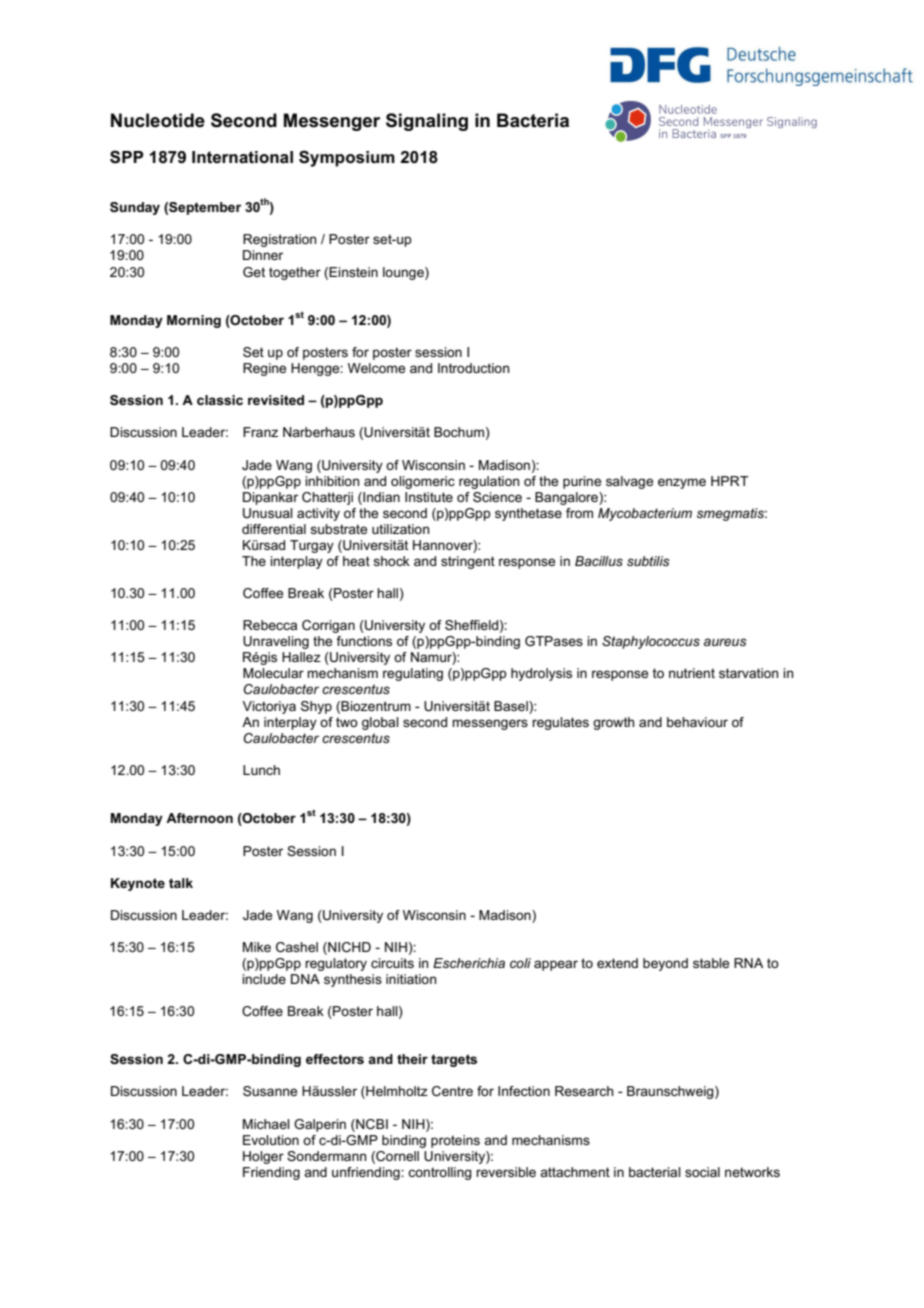 The image size is (924, 1308). I want to click on Escherichia, so click(469, 963).
